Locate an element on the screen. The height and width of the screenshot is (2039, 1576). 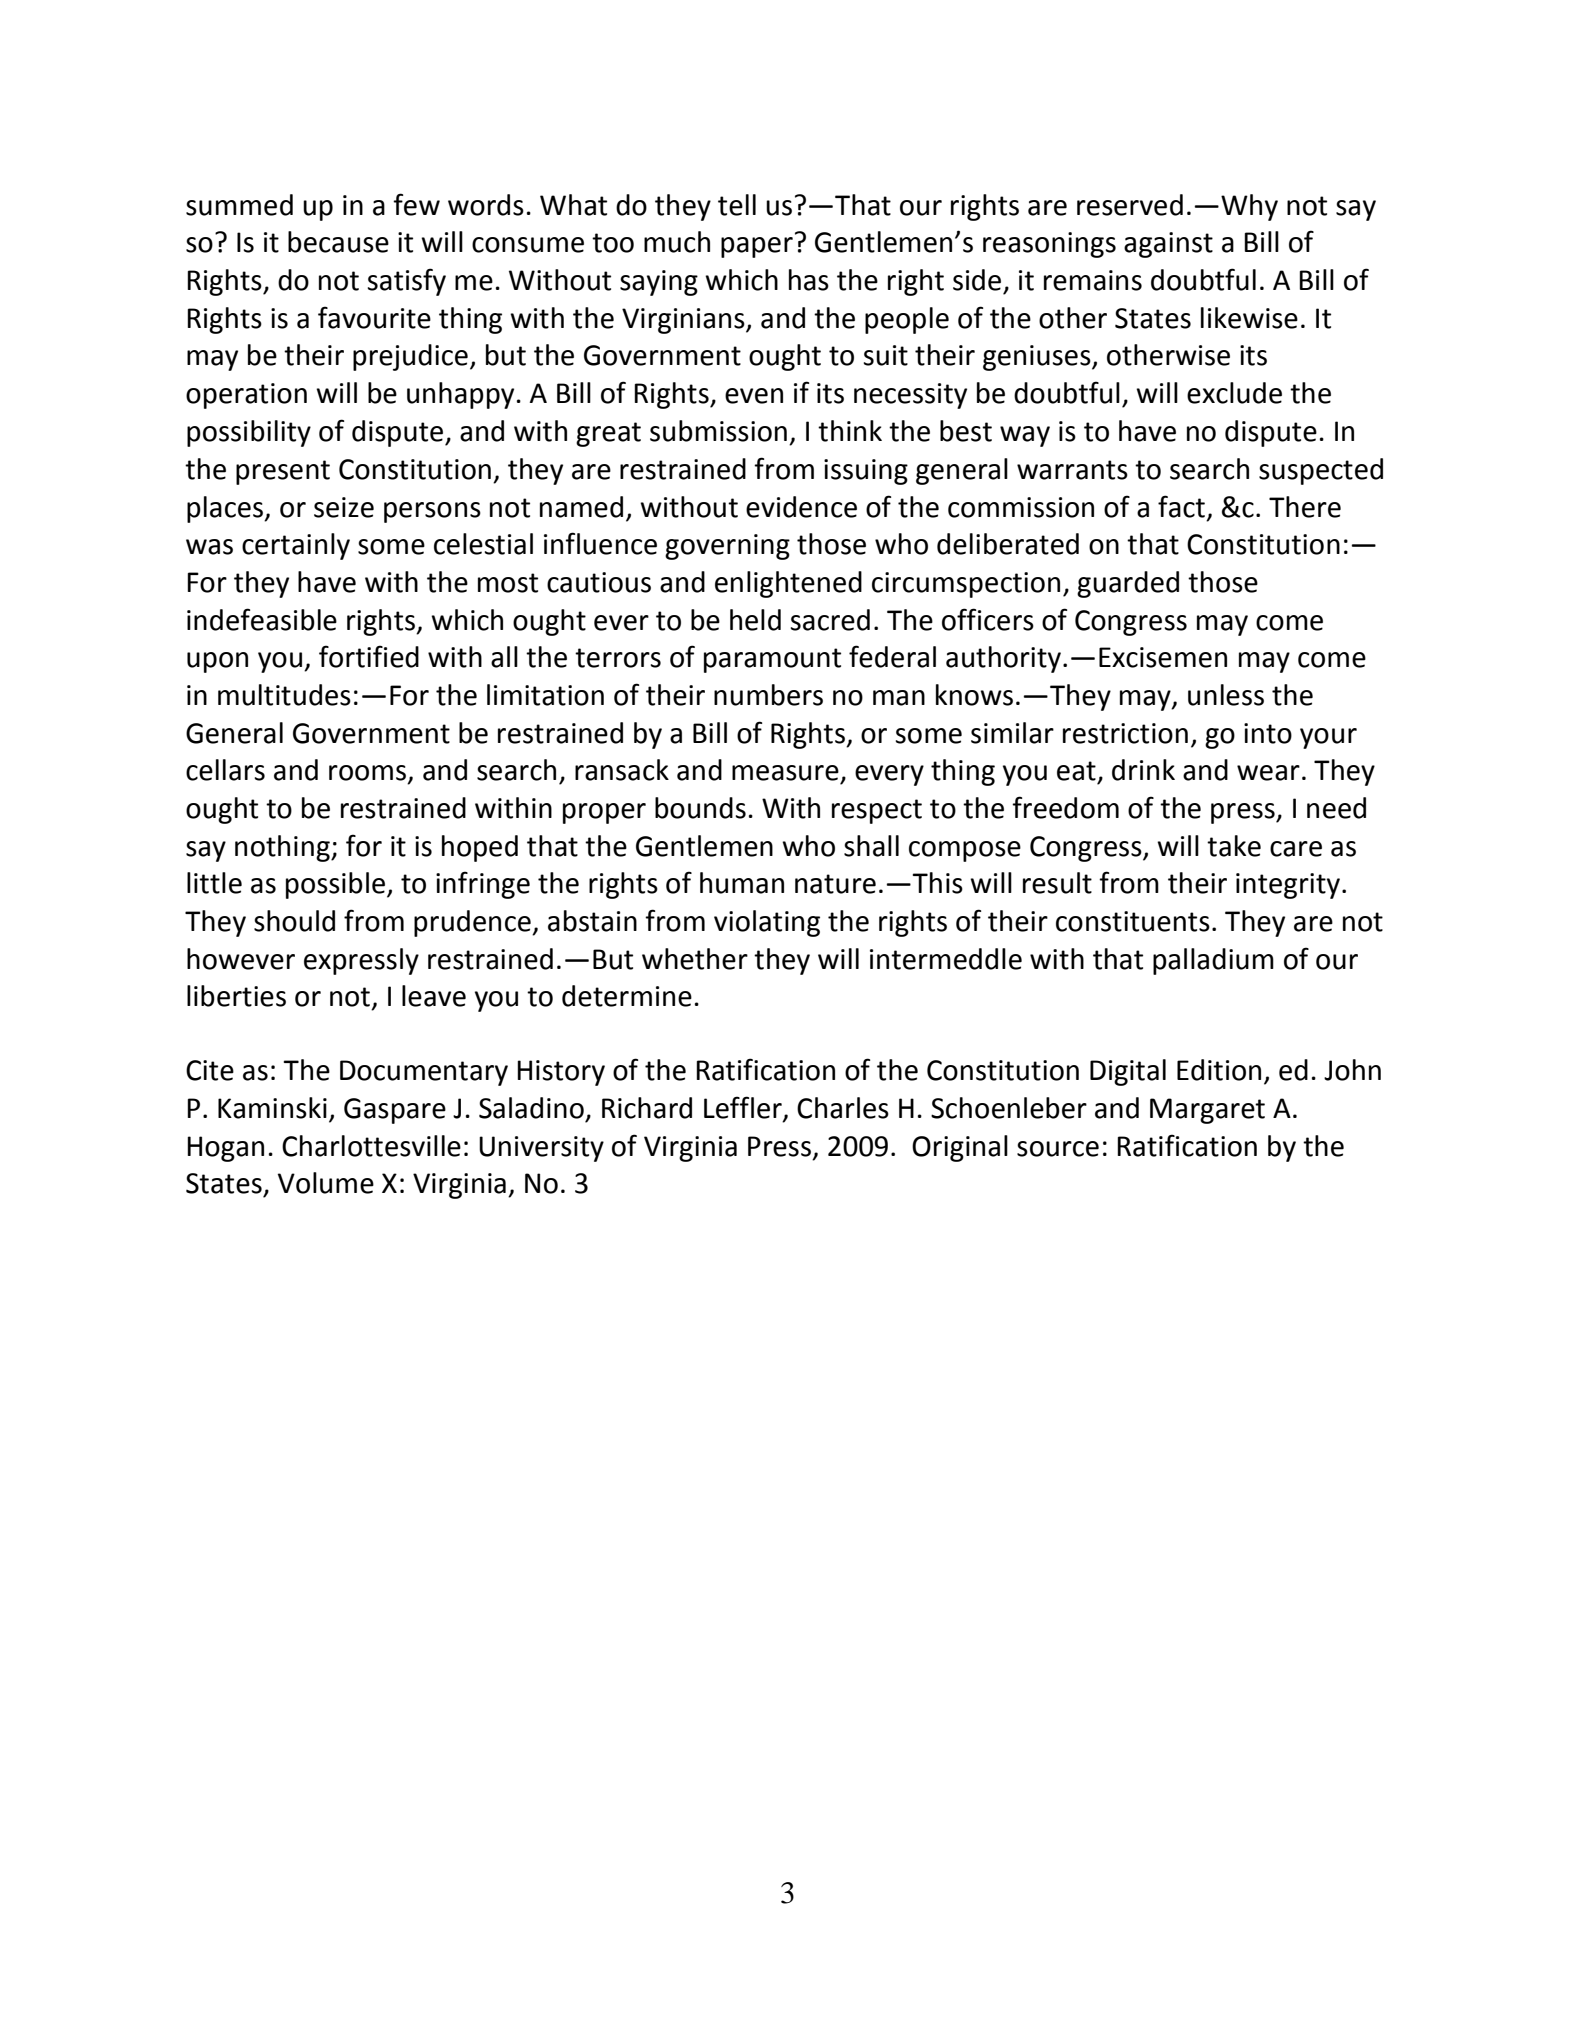
unless is located at coordinates (1226, 695).
